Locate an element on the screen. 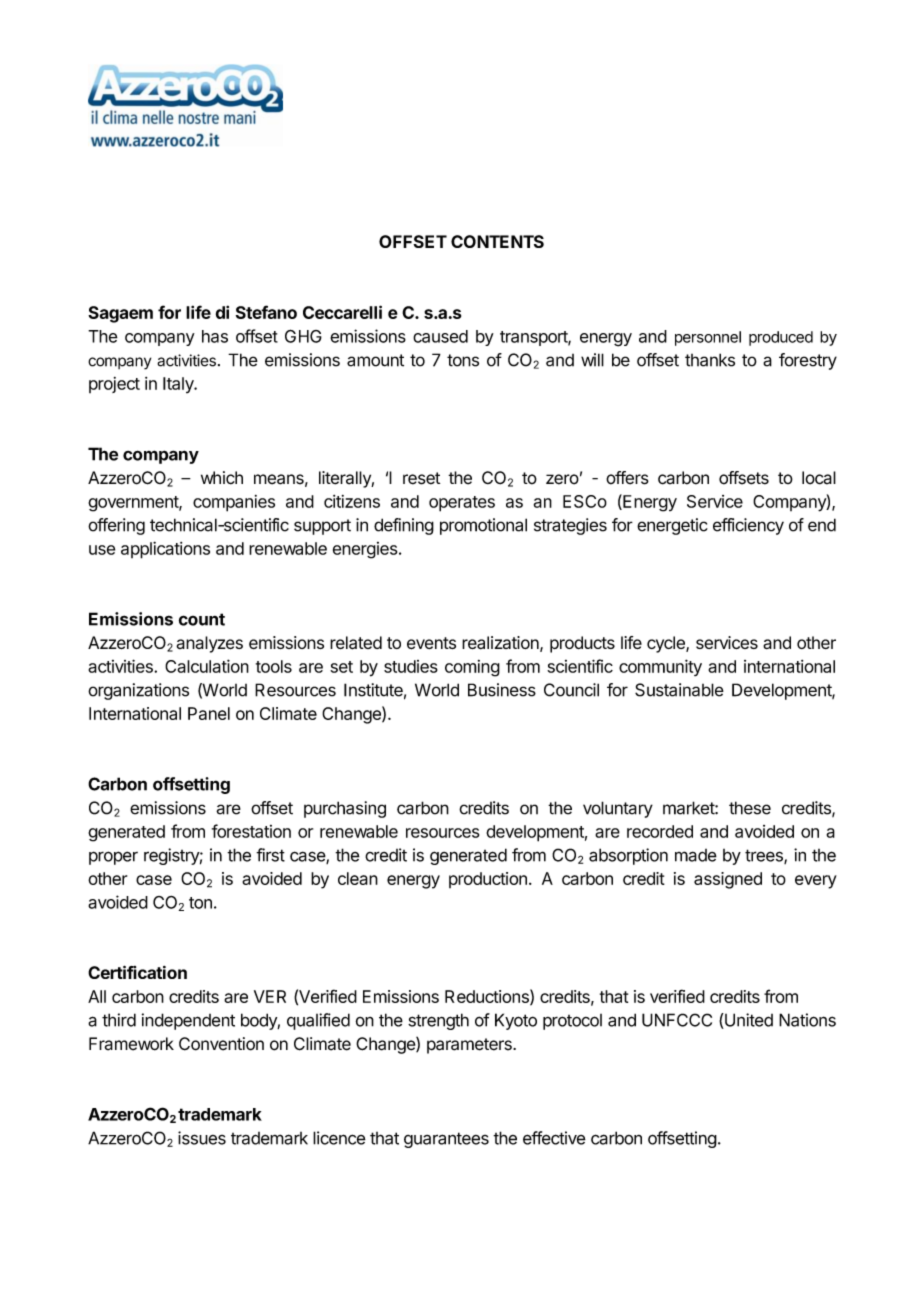  CONTENTS is located at coordinates (497, 241).
